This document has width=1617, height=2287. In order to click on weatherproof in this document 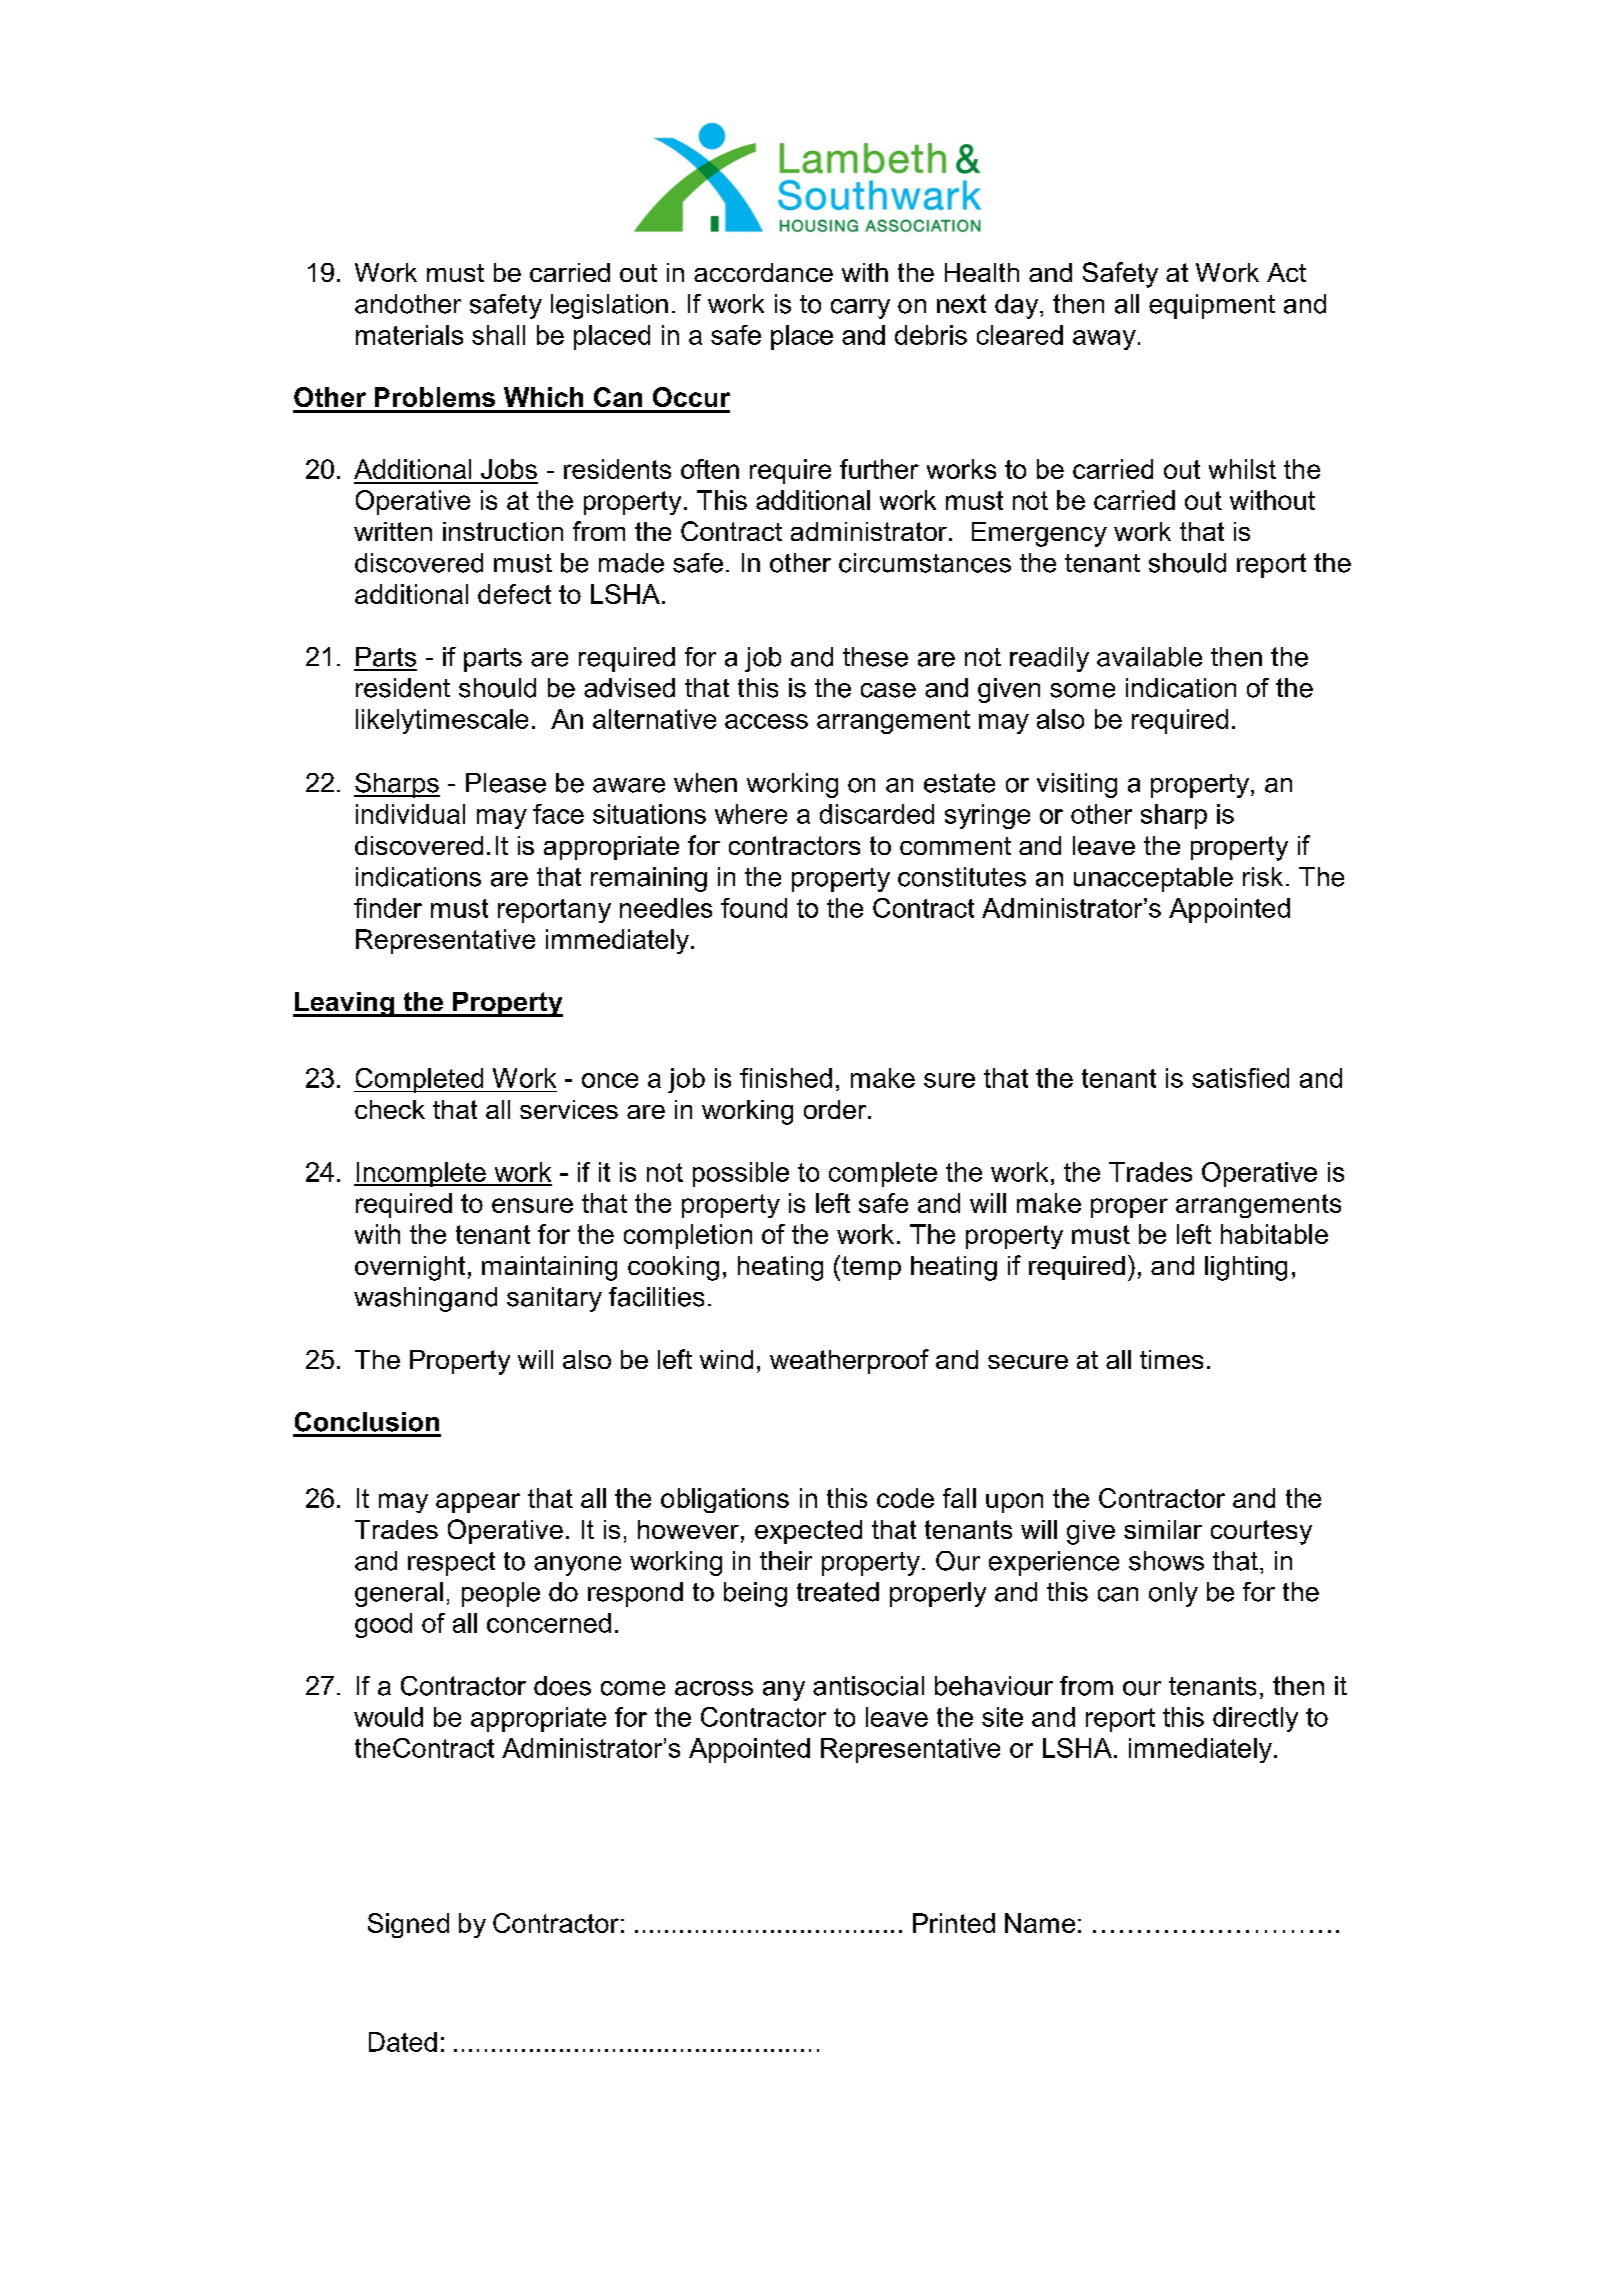, I will do `click(849, 1361)`.
